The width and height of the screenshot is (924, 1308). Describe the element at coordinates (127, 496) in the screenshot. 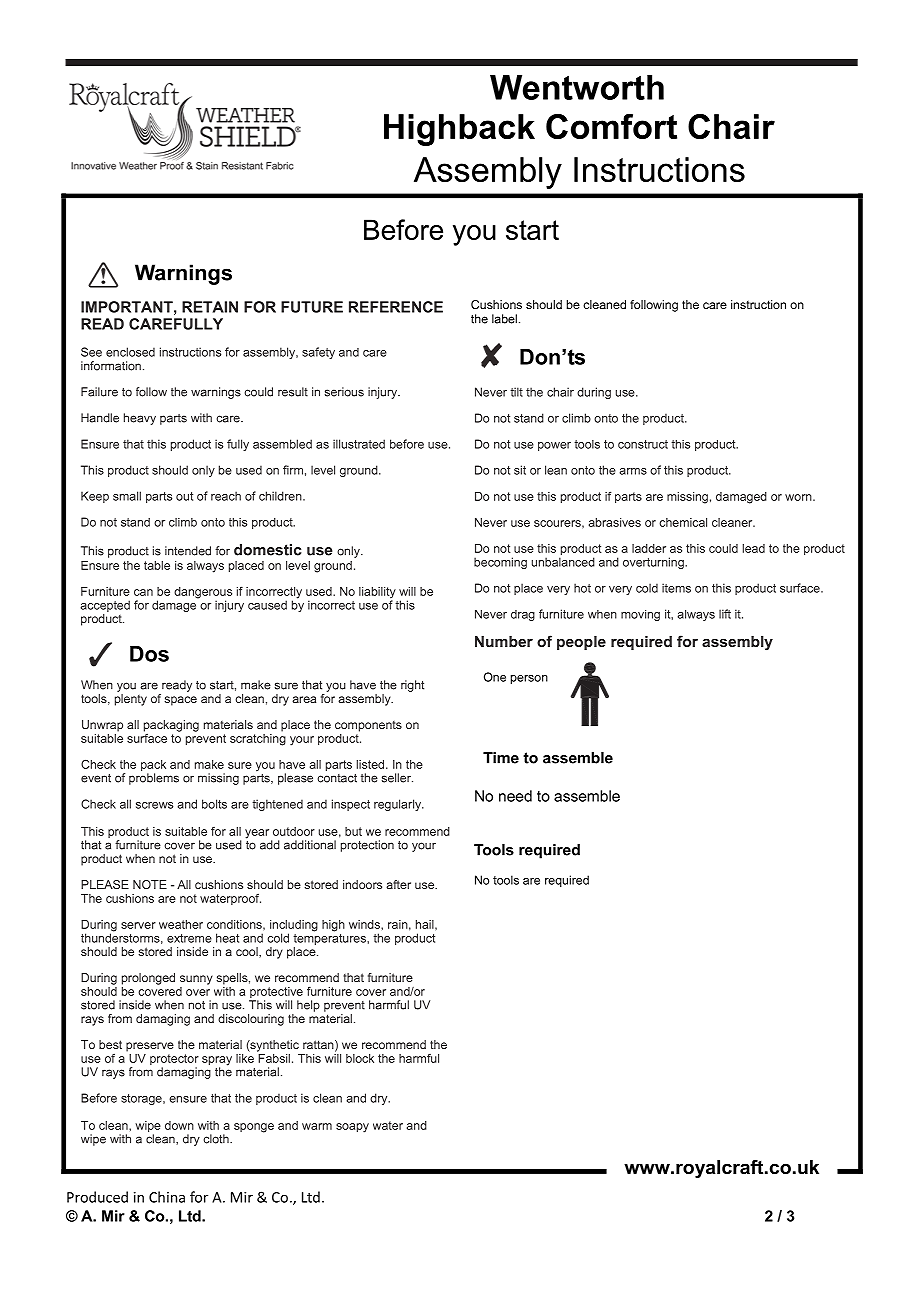

I see `small` at that location.
